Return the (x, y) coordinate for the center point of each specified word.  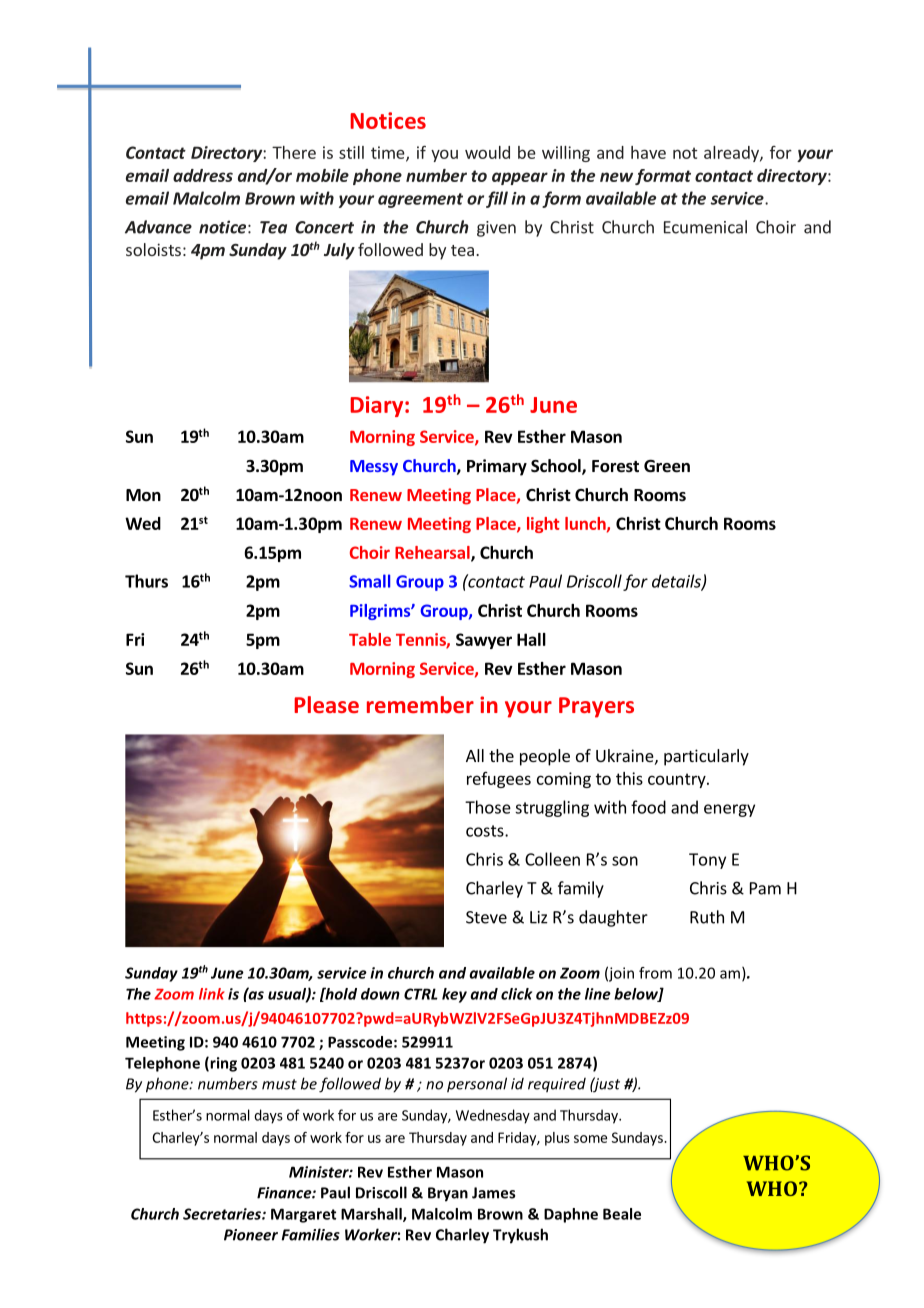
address (203, 175)
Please (326, 704)
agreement (420, 200)
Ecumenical (705, 227)
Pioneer (251, 1235)
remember (420, 704)
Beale (622, 1214)
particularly (706, 757)
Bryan (448, 1194)
